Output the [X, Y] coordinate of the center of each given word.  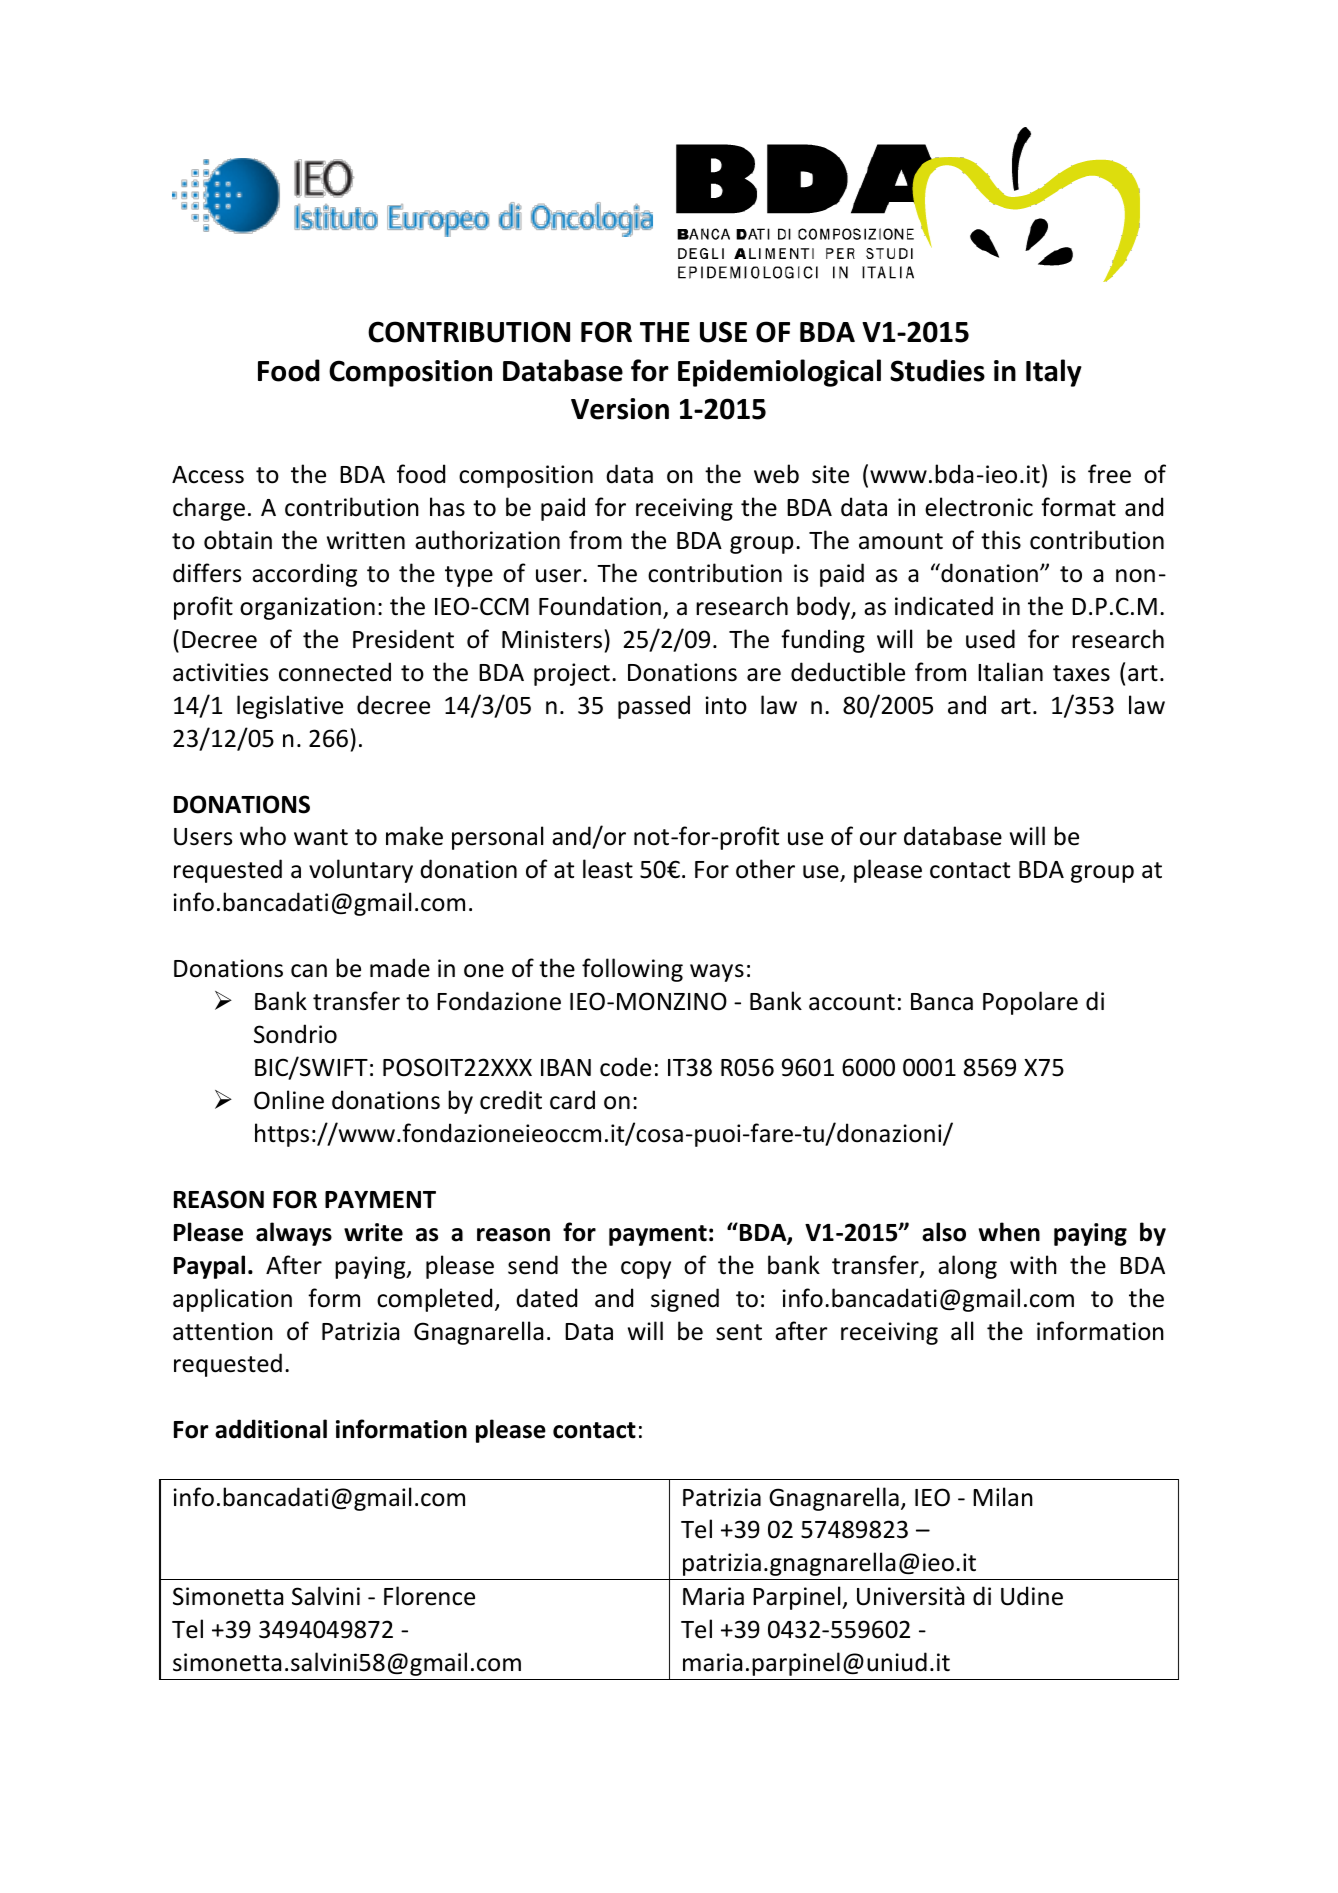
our [878, 839]
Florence [429, 1596]
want [321, 837]
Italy [1054, 373]
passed [654, 707]
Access [208, 475]
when [1009, 1232]
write [373, 1232]
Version [620, 409]
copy [646, 1270]
